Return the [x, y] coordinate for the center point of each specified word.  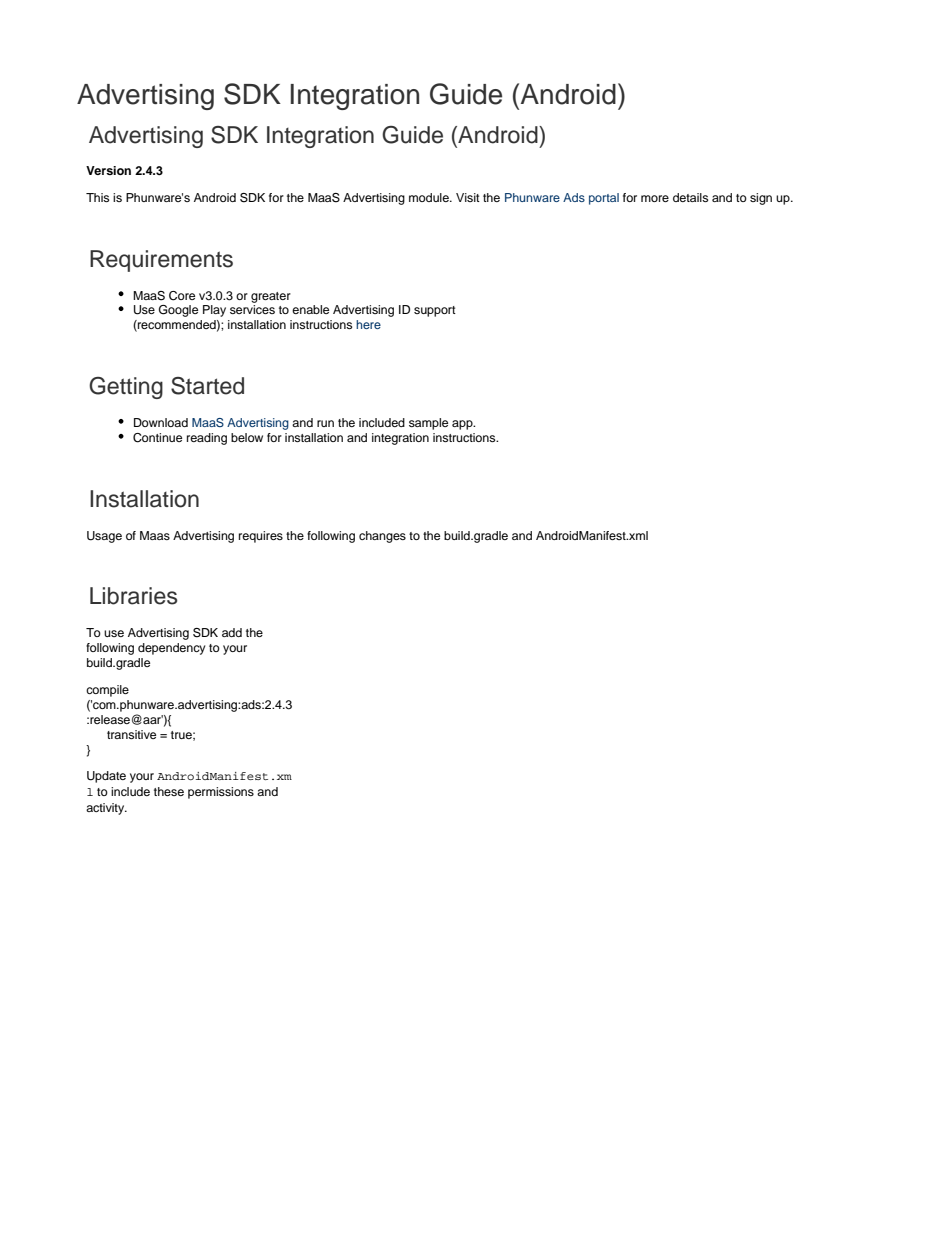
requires [261, 537]
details [690, 197]
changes [382, 537]
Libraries [134, 596]
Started [207, 386]
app [463, 425]
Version [108, 170]
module [430, 197]
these [169, 791]
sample [428, 424]
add [232, 632]
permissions [221, 793]
